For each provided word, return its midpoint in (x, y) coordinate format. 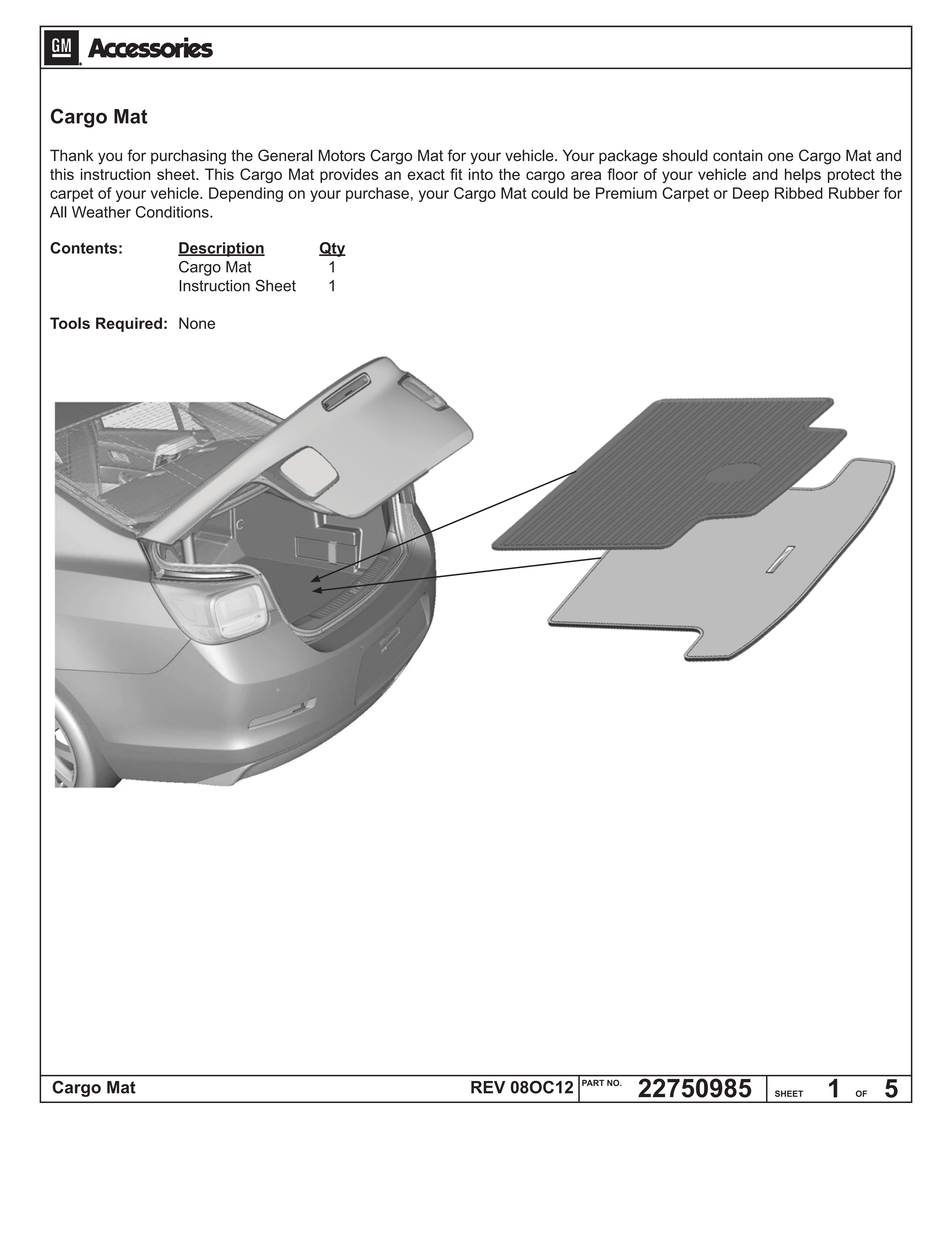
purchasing (188, 157)
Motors (342, 155)
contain (738, 156)
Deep (751, 194)
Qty (332, 249)
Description (221, 249)
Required (129, 324)
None (197, 323)
